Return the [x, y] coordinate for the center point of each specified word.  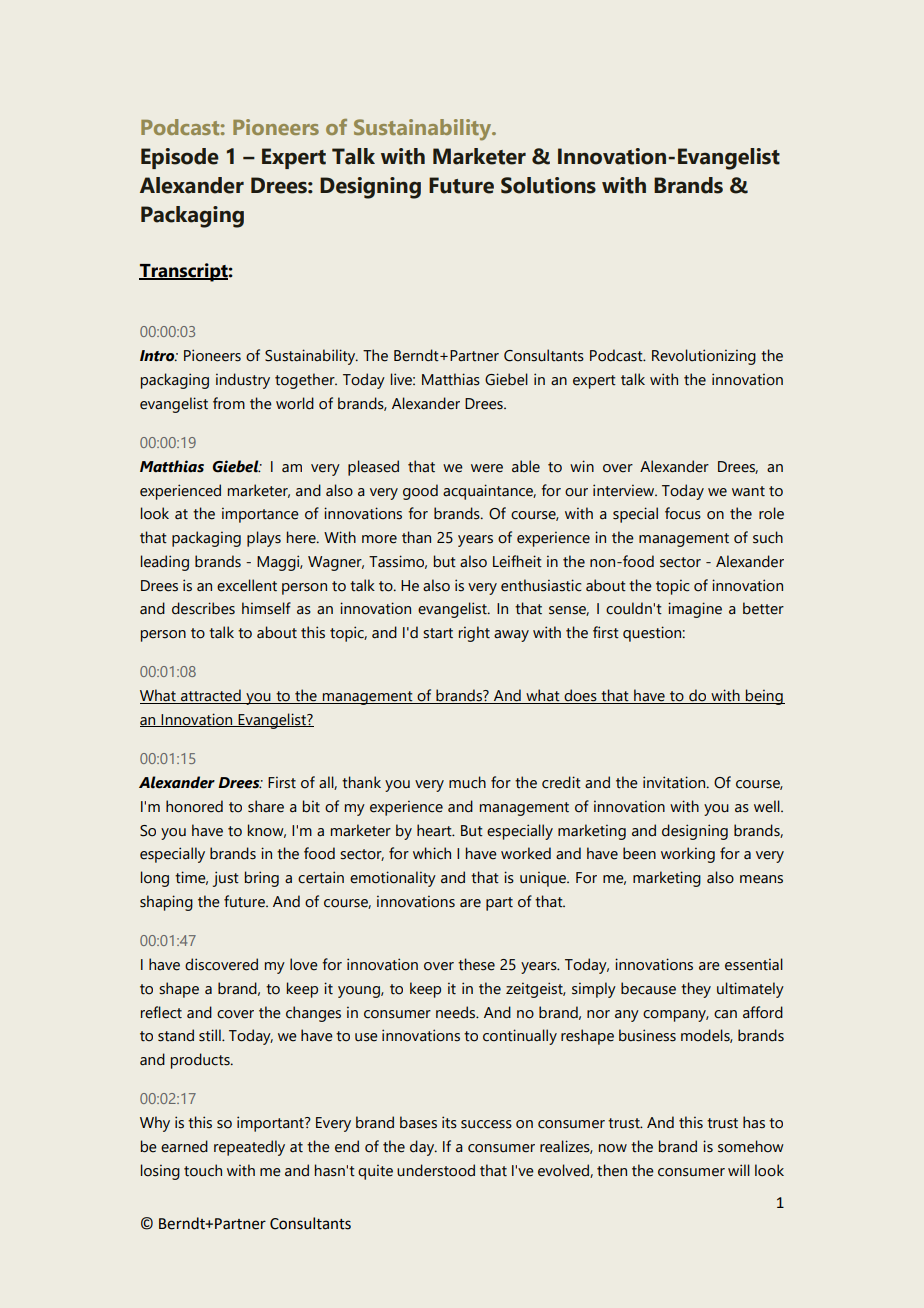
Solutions [548, 185]
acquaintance [489, 492]
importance [260, 515]
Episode [180, 158]
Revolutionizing [704, 357]
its [449, 1122]
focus [683, 513]
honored [194, 806]
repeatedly [249, 1148]
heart [435, 830]
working [688, 855]
